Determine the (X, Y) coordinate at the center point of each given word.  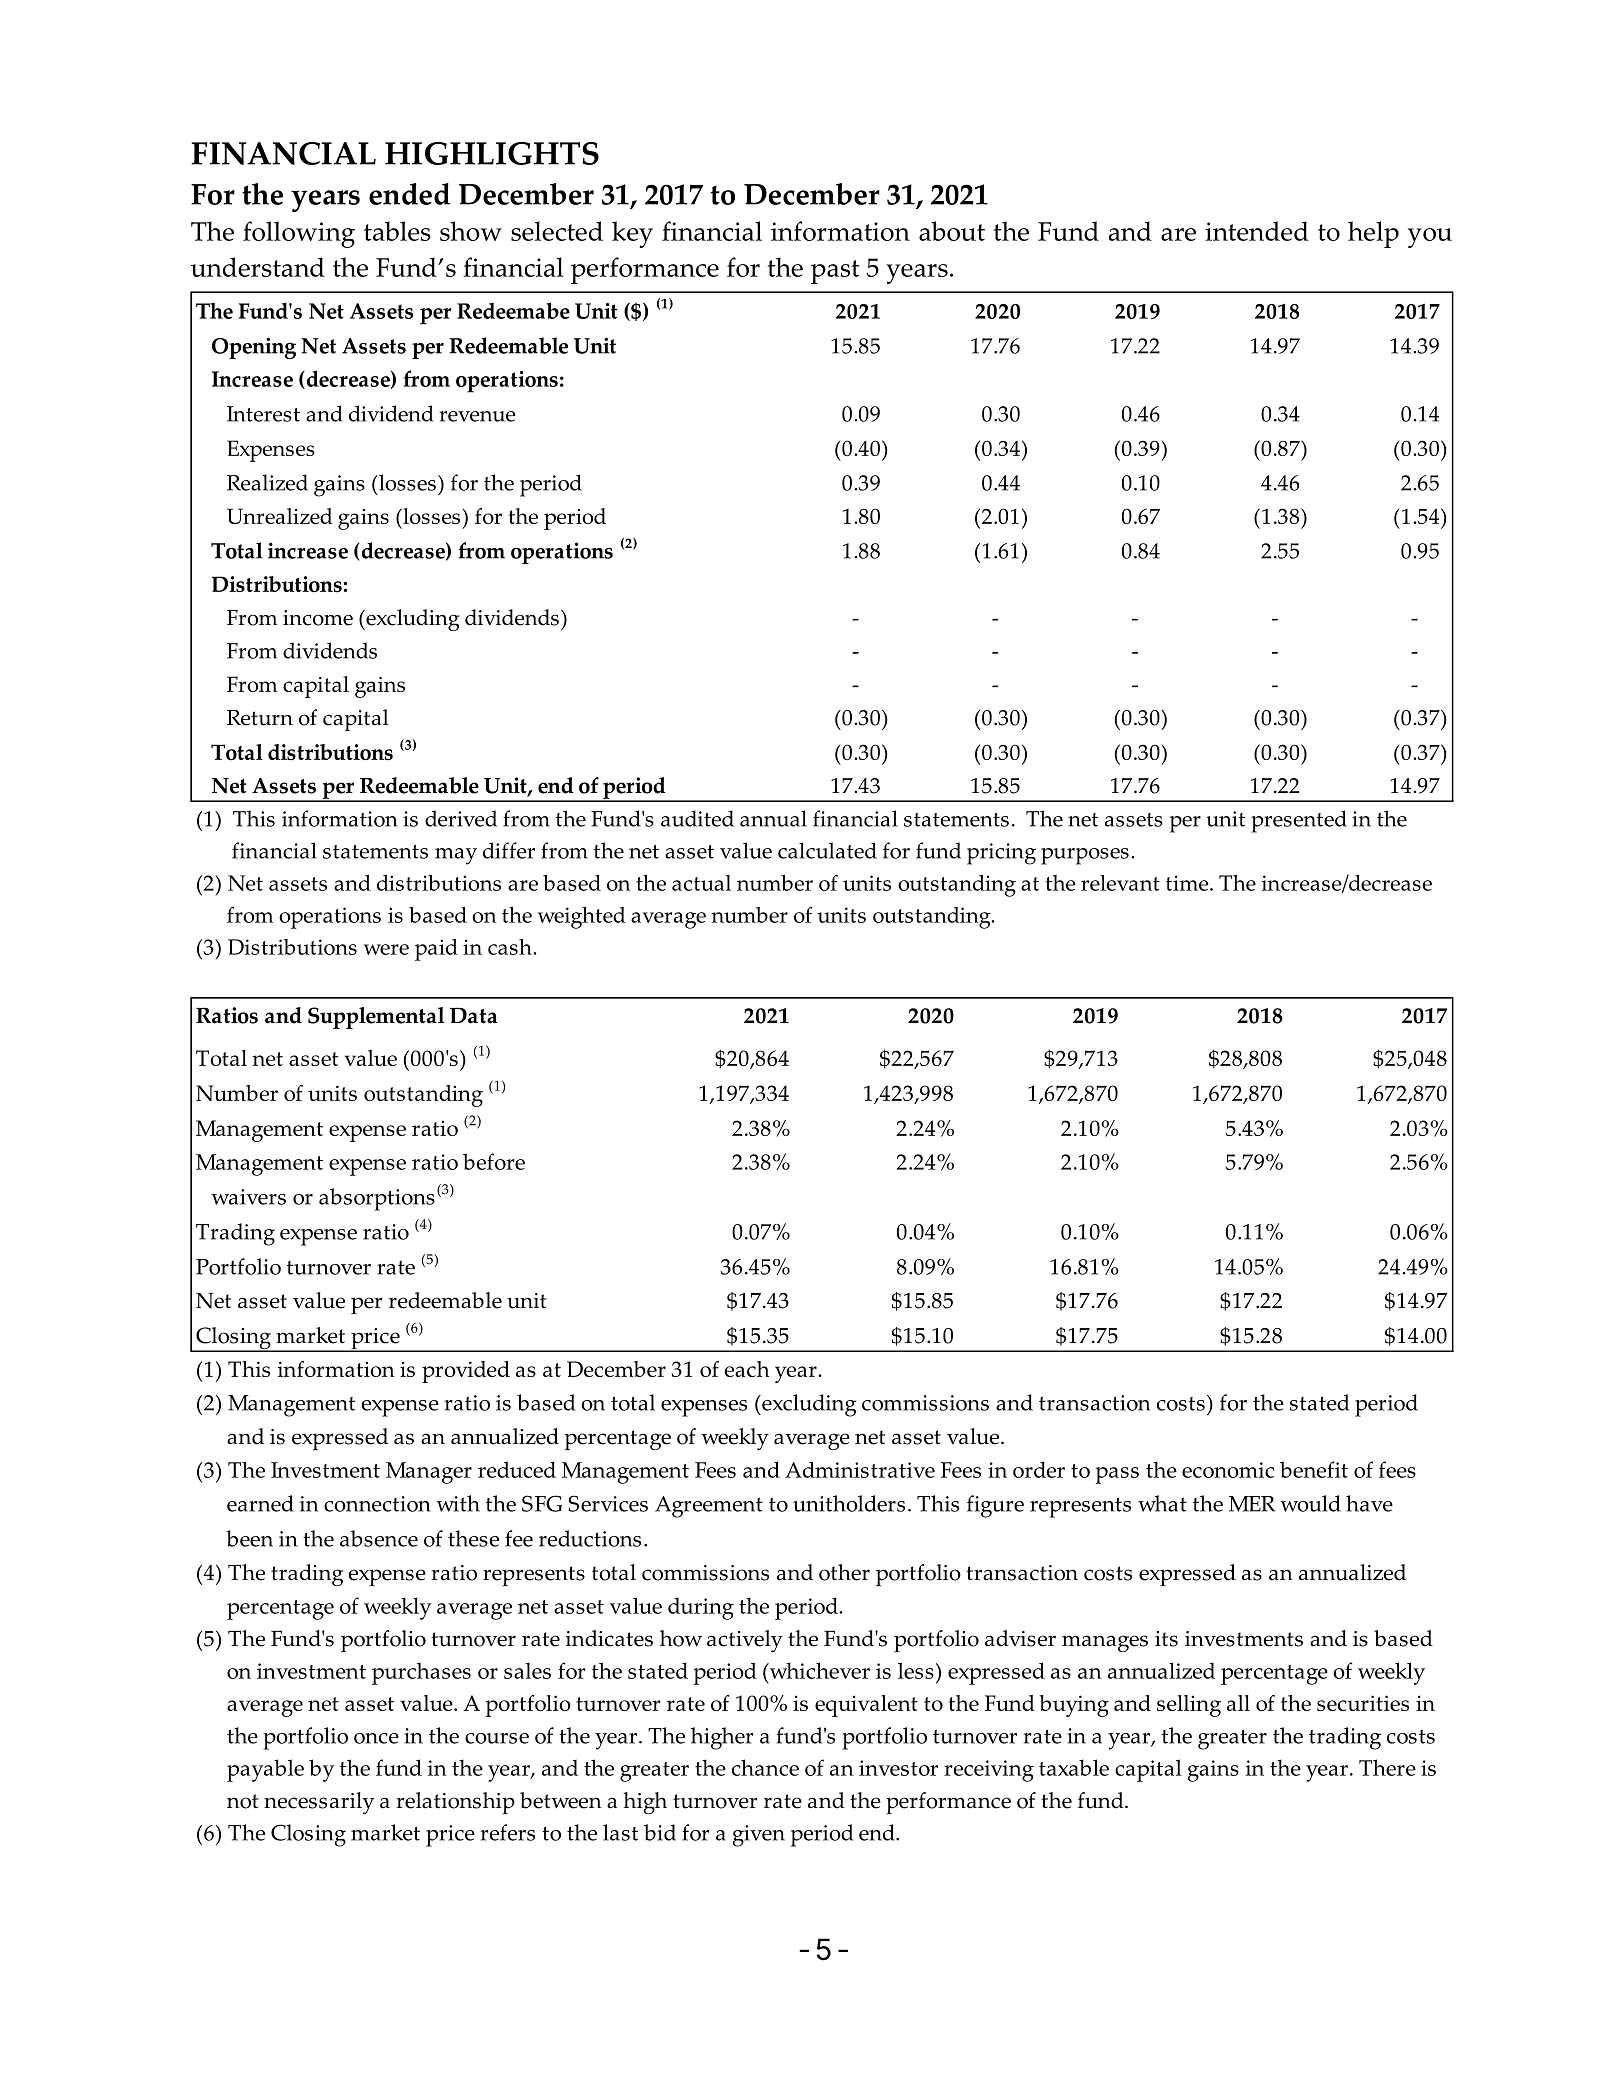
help (1373, 234)
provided (466, 1372)
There (1387, 1767)
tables (397, 231)
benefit (1314, 1469)
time (1188, 883)
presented (1299, 821)
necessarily (319, 1803)
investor (898, 1768)
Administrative (860, 1469)
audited (697, 818)
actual (701, 883)
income (318, 618)
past (835, 272)
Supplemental (376, 1018)
